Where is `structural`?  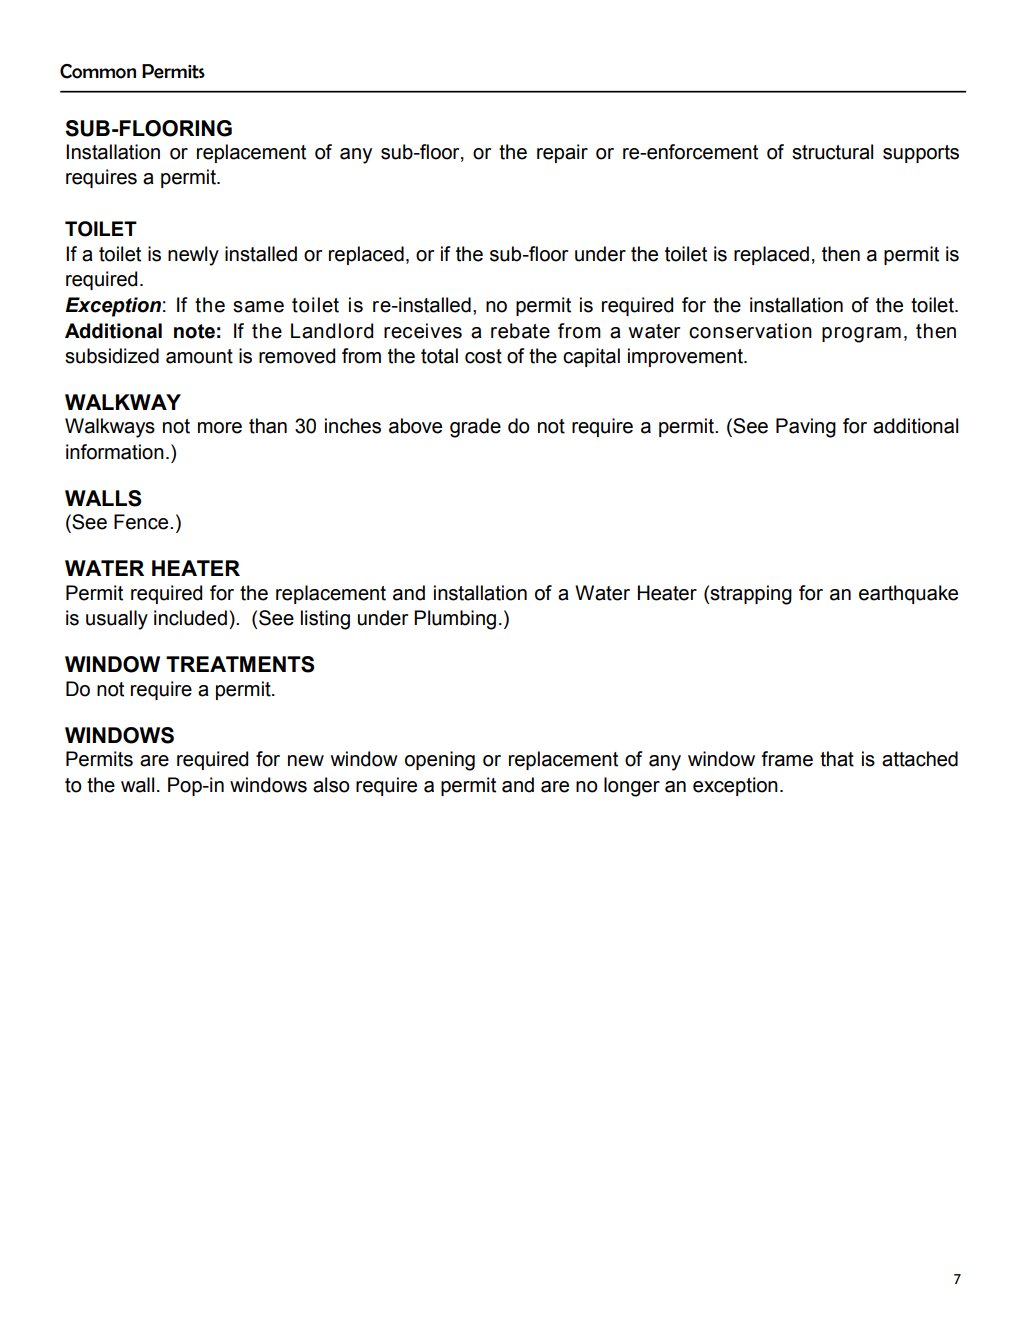 structural is located at coordinates (832, 152).
